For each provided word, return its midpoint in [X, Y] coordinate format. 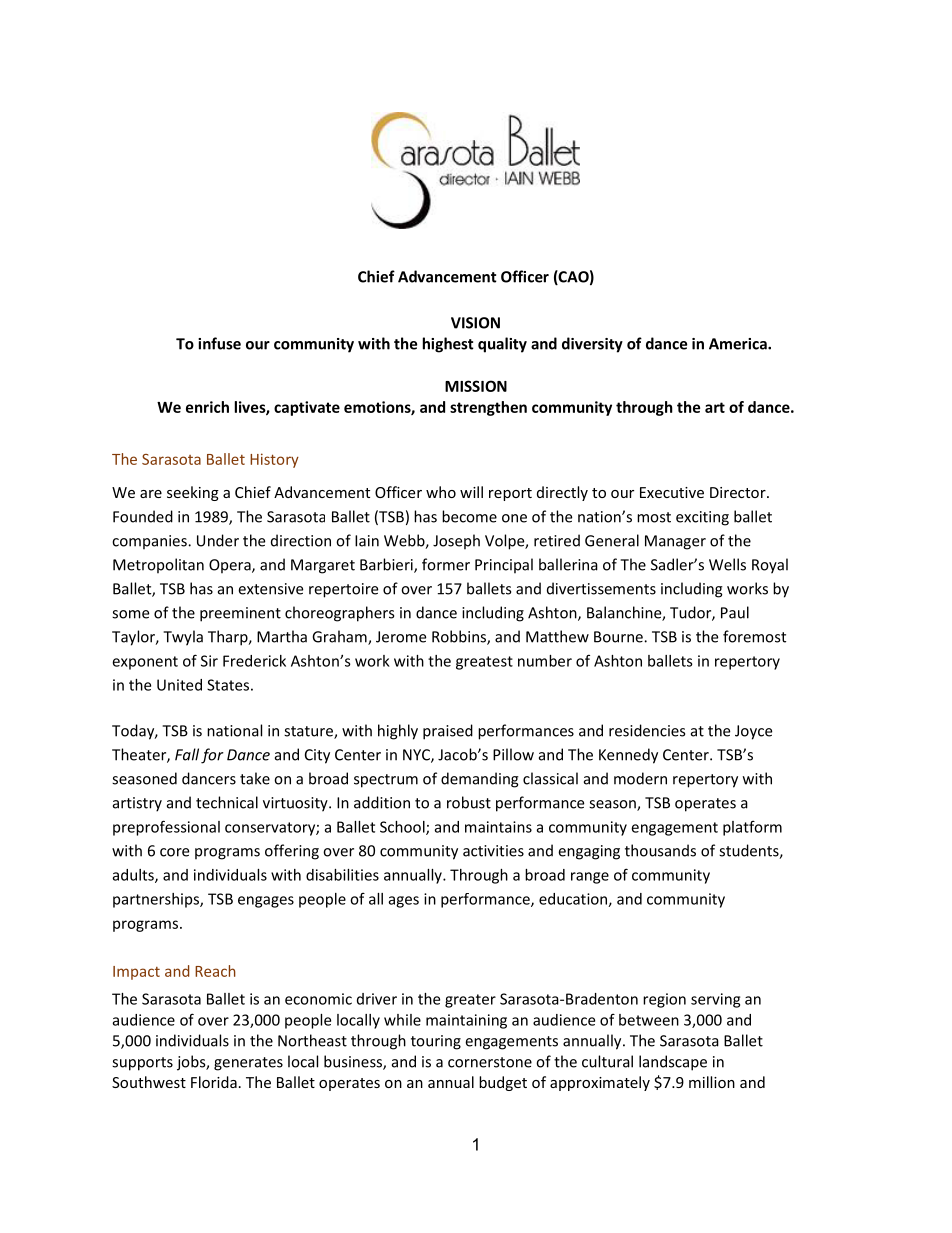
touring [436, 1042]
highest [448, 345]
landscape [673, 1063]
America [739, 344]
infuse [219, 343]
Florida [214, 1082]
